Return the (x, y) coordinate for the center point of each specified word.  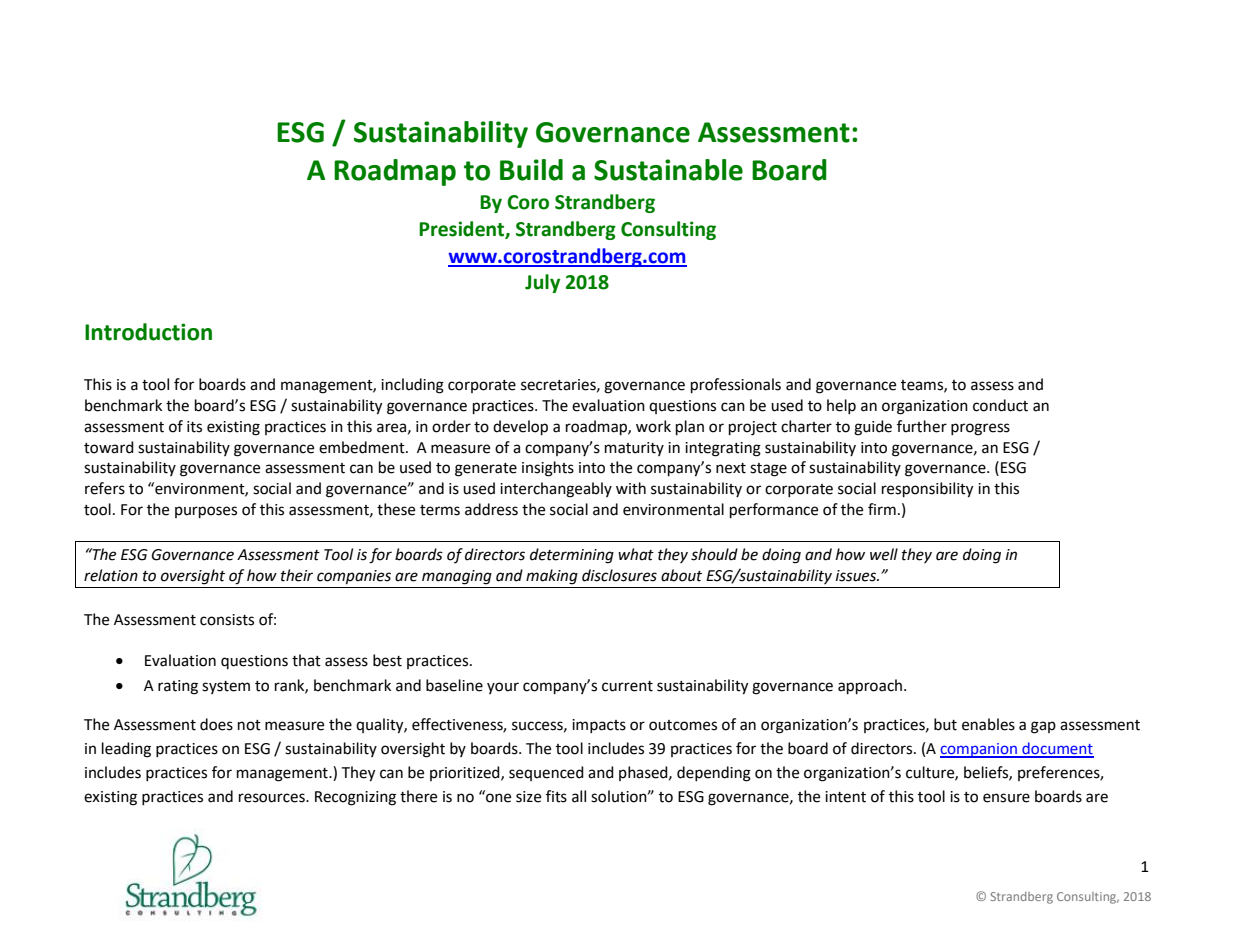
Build (531, 170)
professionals (736, 386)
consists (227, 620)
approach (870, 687)
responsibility (927, 490)
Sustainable (668, 170)
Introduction (148, 332)
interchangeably (556, 490)
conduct (1000, 405)
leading (126, 750)
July (542, 283)
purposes (206, 512)
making (552, 577)
